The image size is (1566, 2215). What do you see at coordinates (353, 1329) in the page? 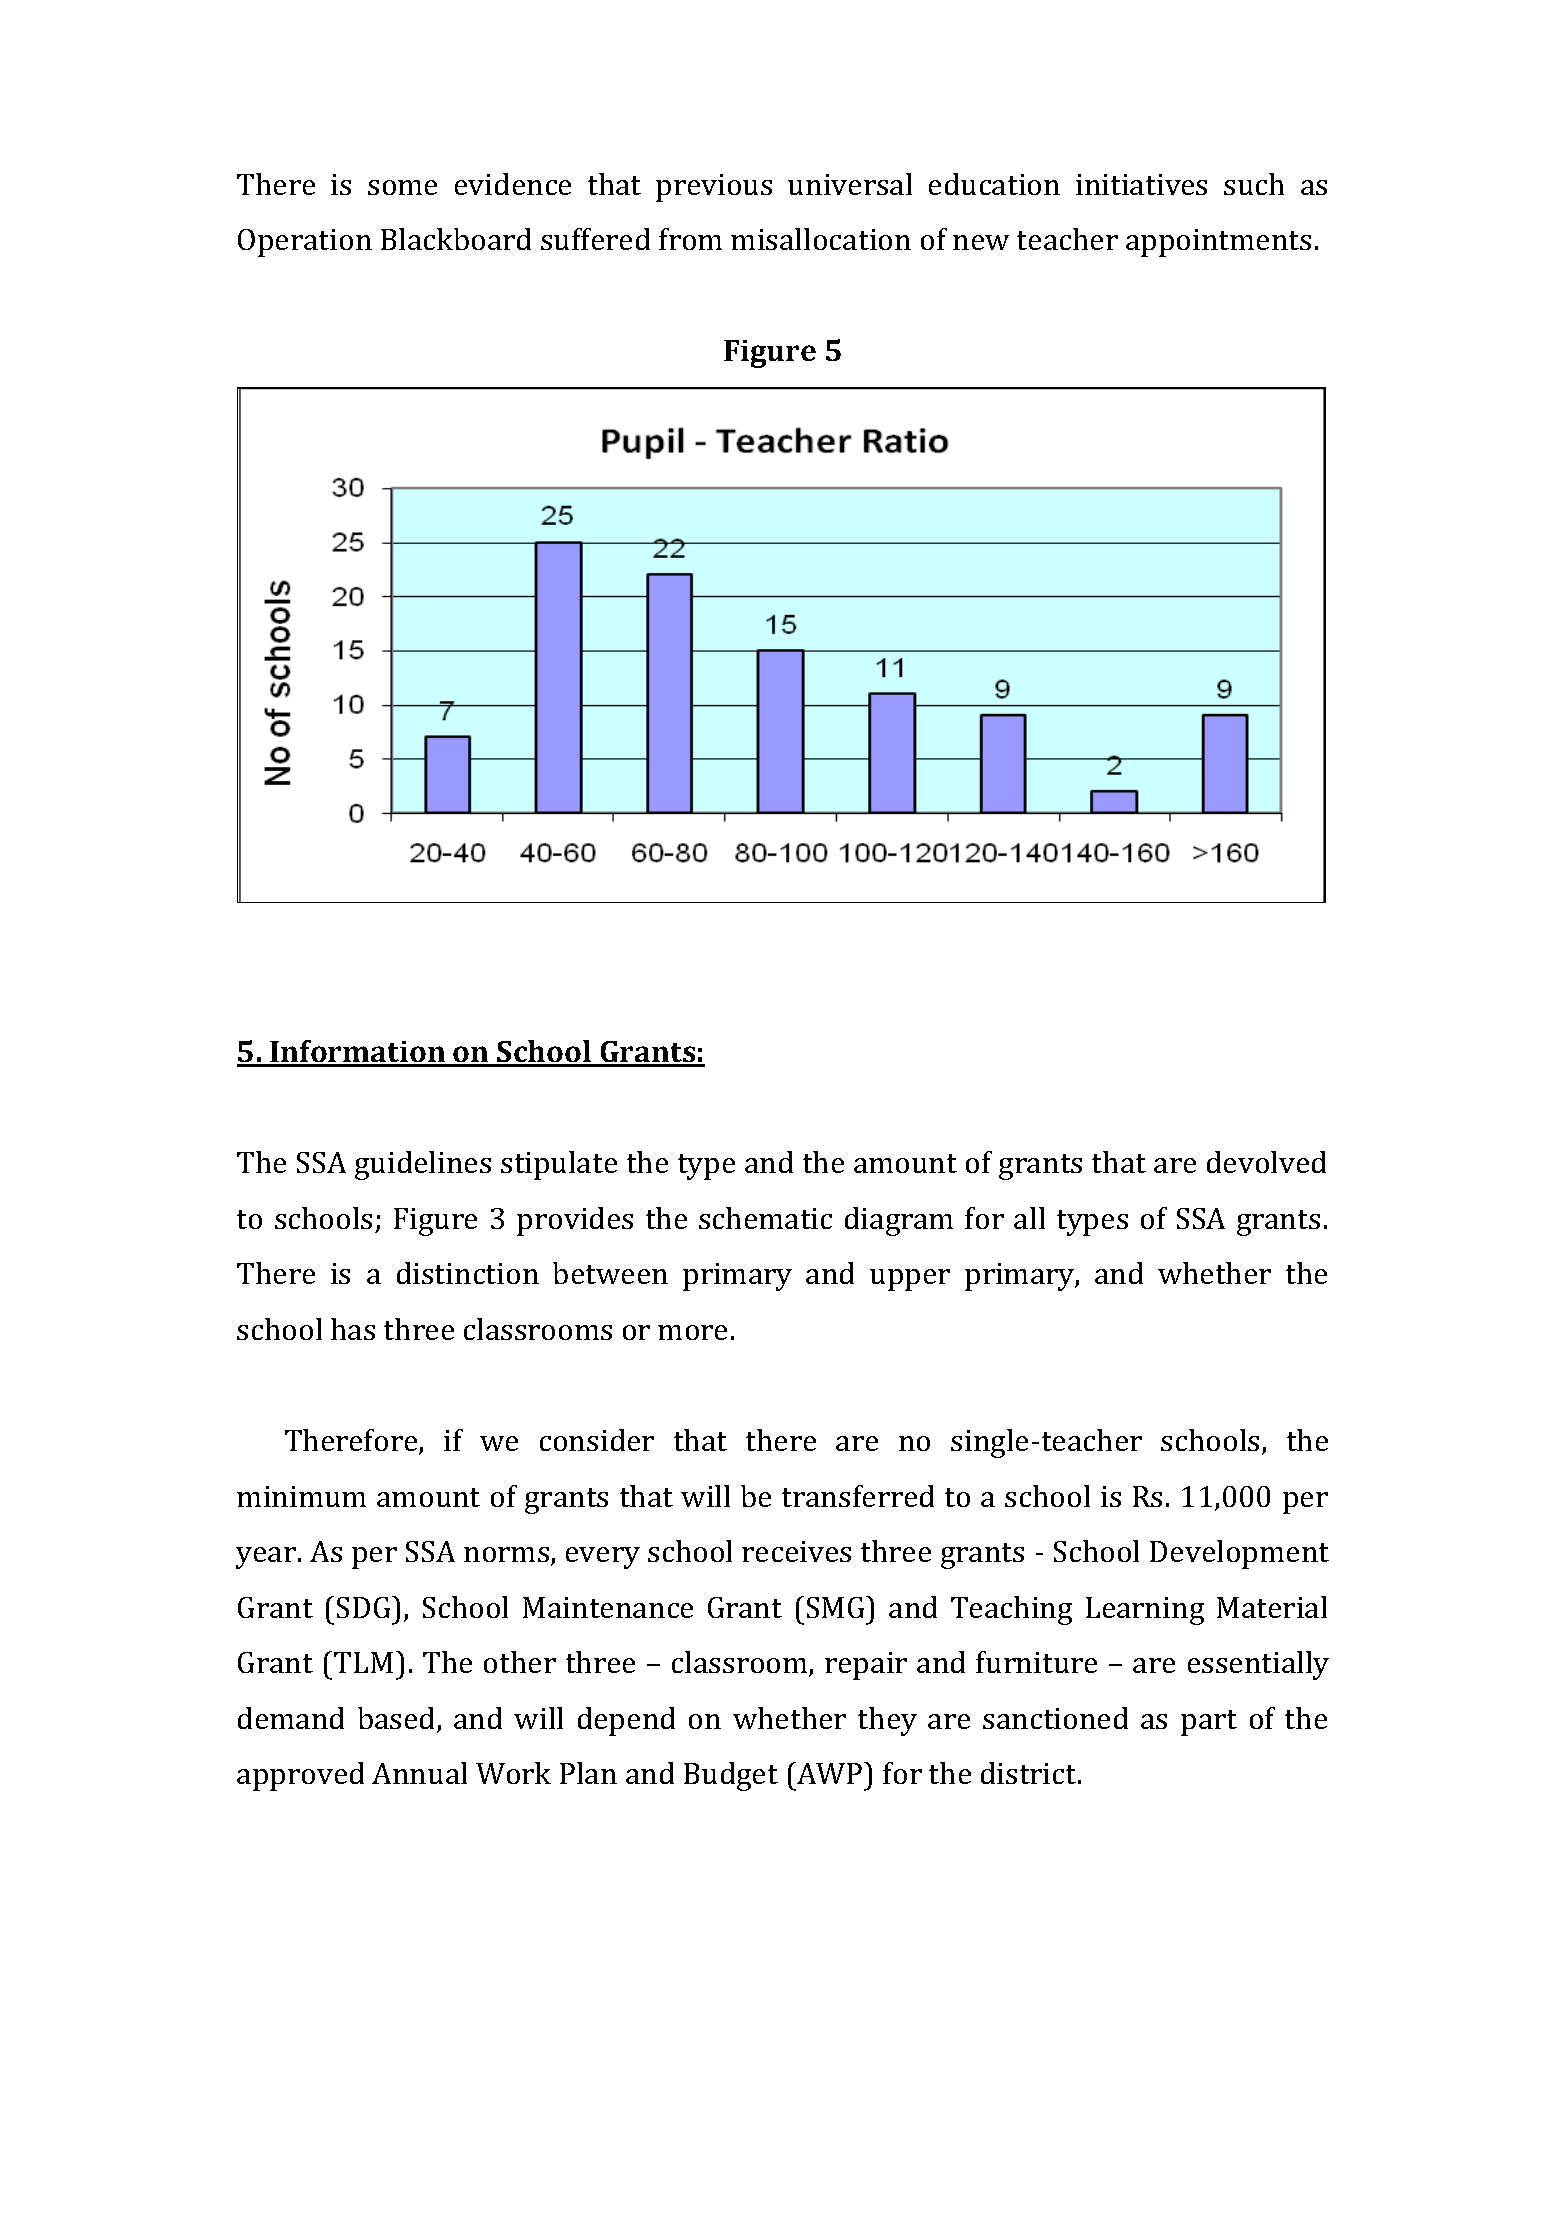
I see `has` at bounding box center [353, 1329].
